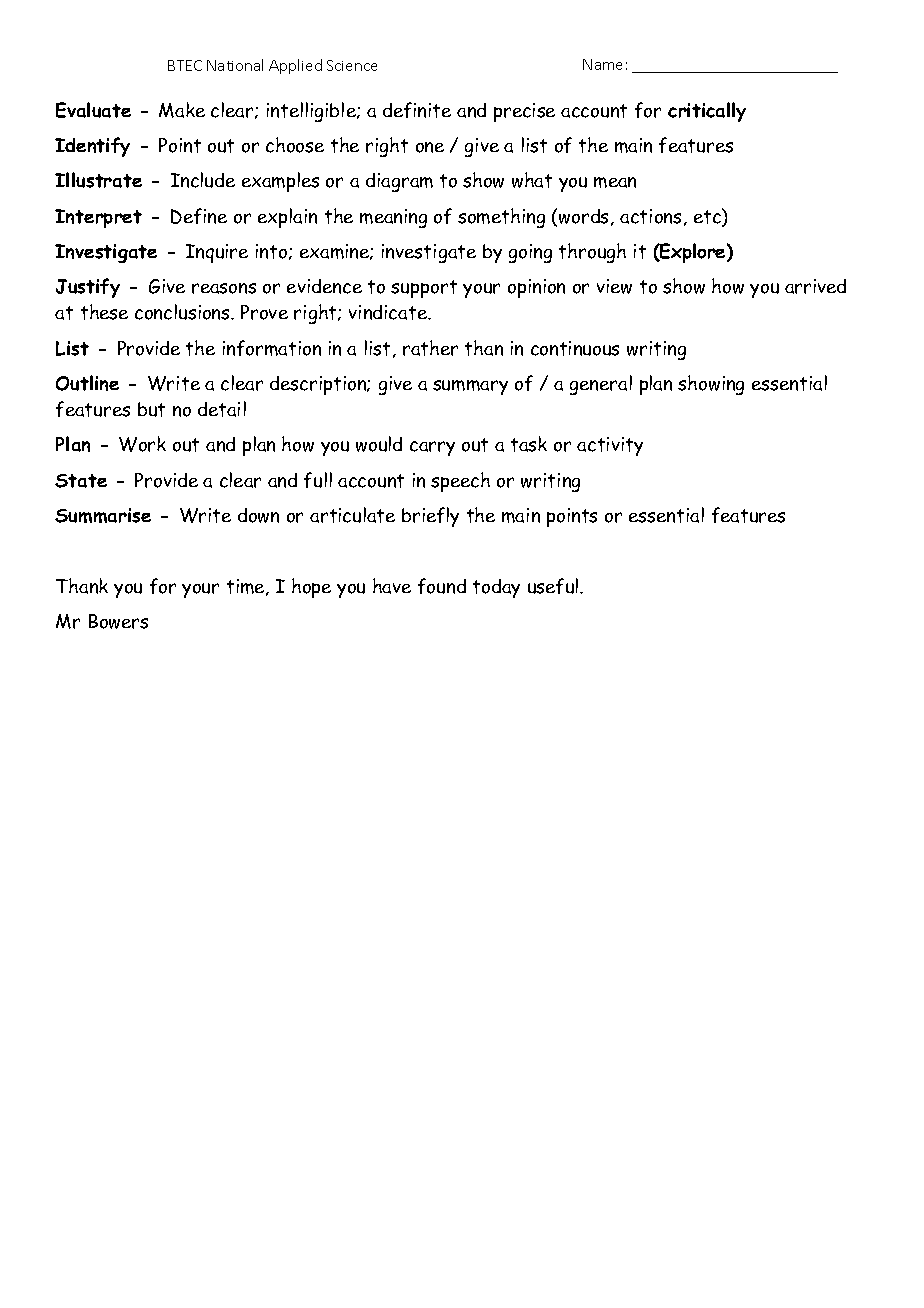 The width and height of the screenshot is (924, 1308). Describe the element at coordinates (650, 216) in the screenshot. I see `actions` at that location.
